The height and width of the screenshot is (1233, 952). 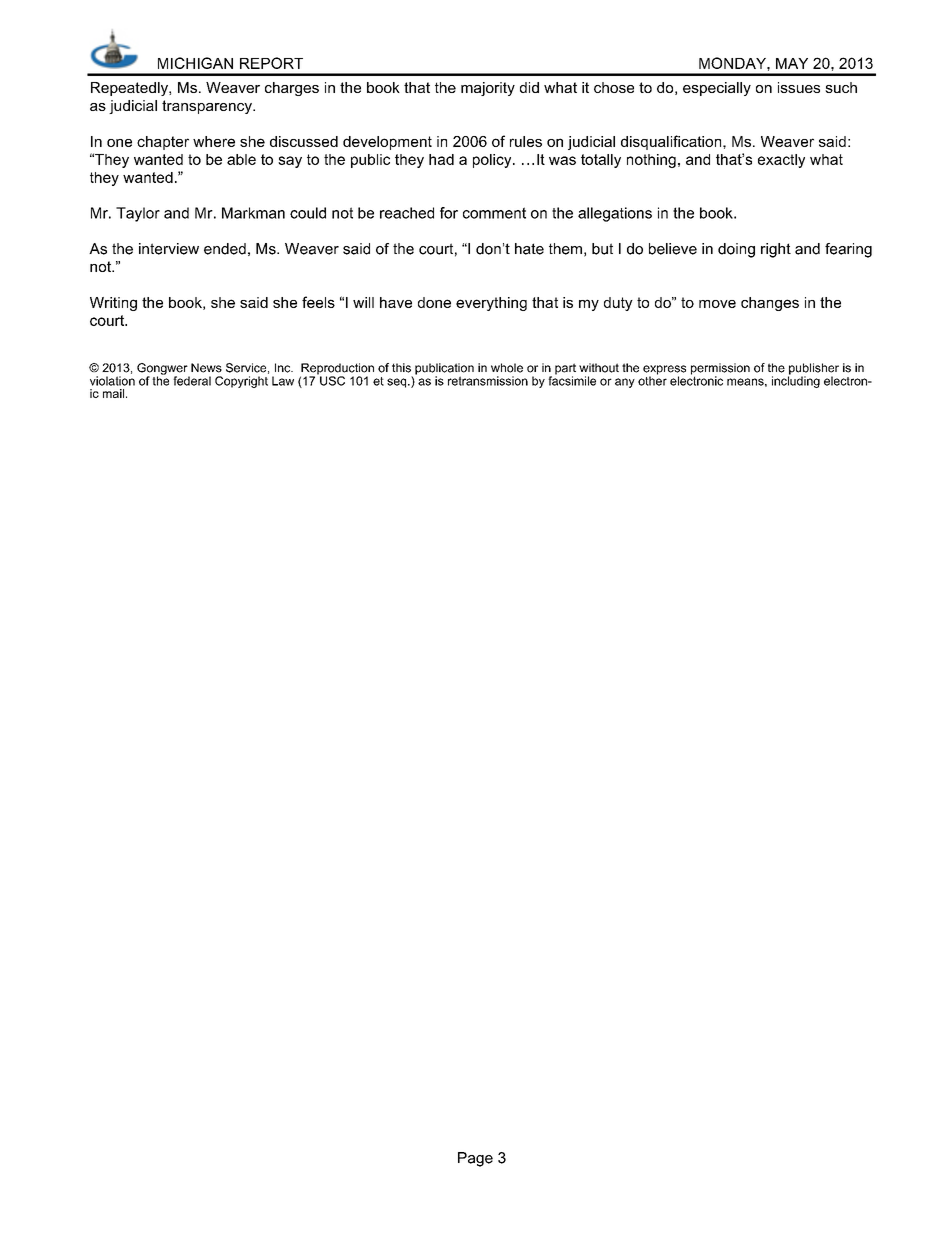 What do you see at coordinates (475, 1159) in the screenshot?
I see `Page` at bounding box center [475, 1159].
